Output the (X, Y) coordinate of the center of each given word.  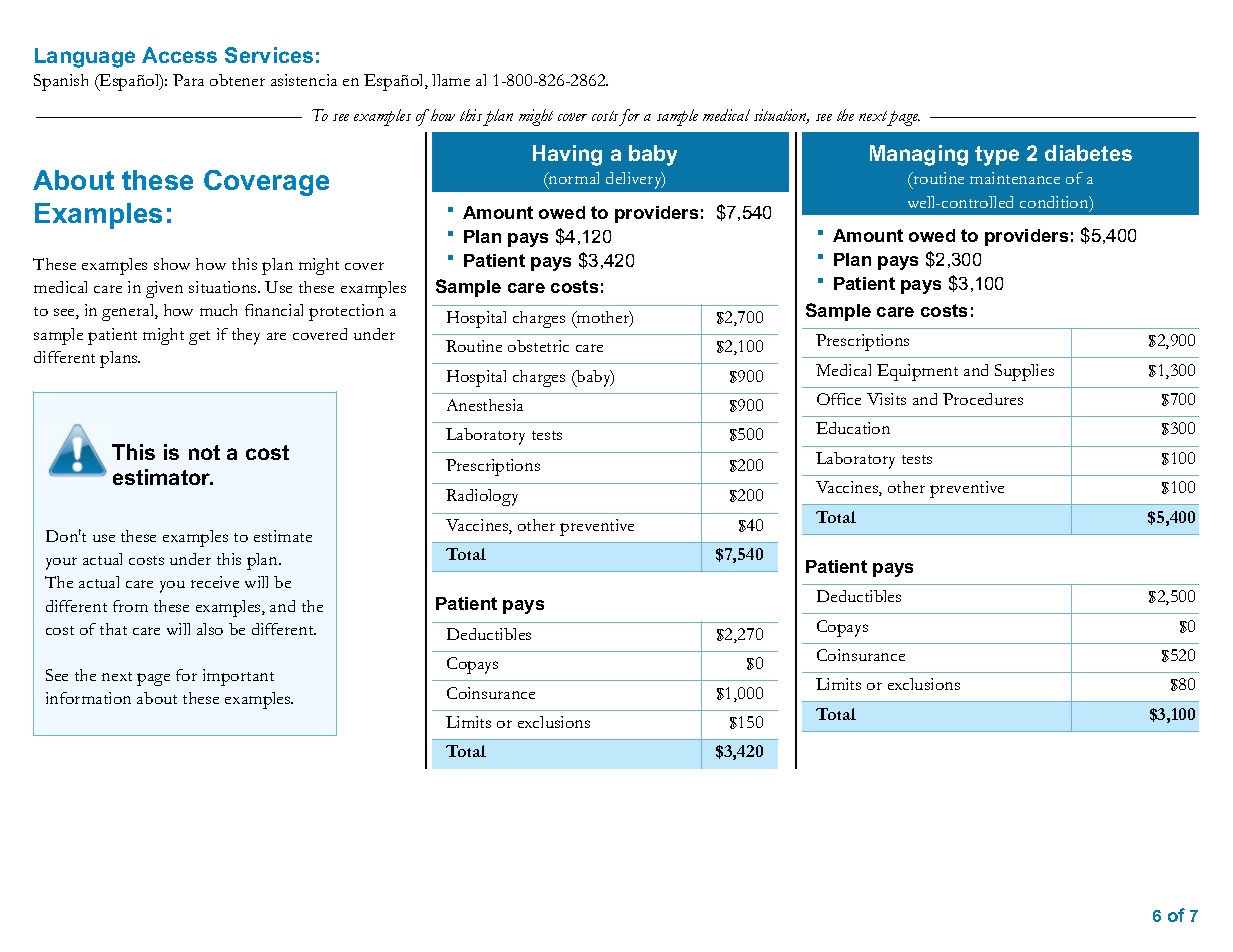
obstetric (538, 346)
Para (188, 80)
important (238, 677)
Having (567, 155)
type (997, 156)
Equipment (917, 372)
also (210, 629)
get (199, 338)
